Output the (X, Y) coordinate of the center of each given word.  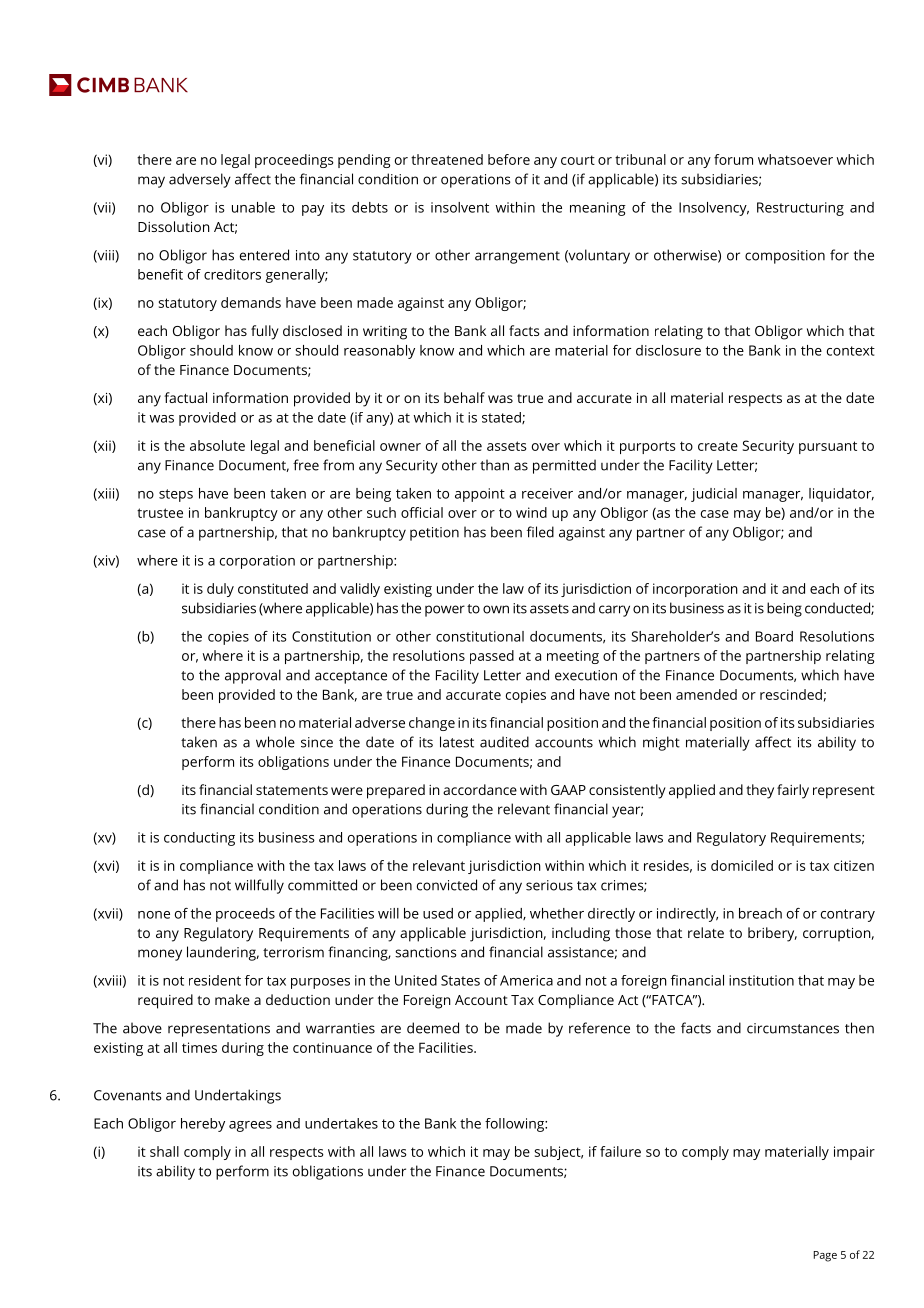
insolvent (460, 207)
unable (253, 207)
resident (215, 980)
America (526, 980)
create (718, 446)
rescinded (791, 694)
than (494, 465)
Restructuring (800, 209)
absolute (217, 445)
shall (164, 1151)
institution (761, 980)
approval (253, 676)
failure (620, 1151)
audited (504, 742)
